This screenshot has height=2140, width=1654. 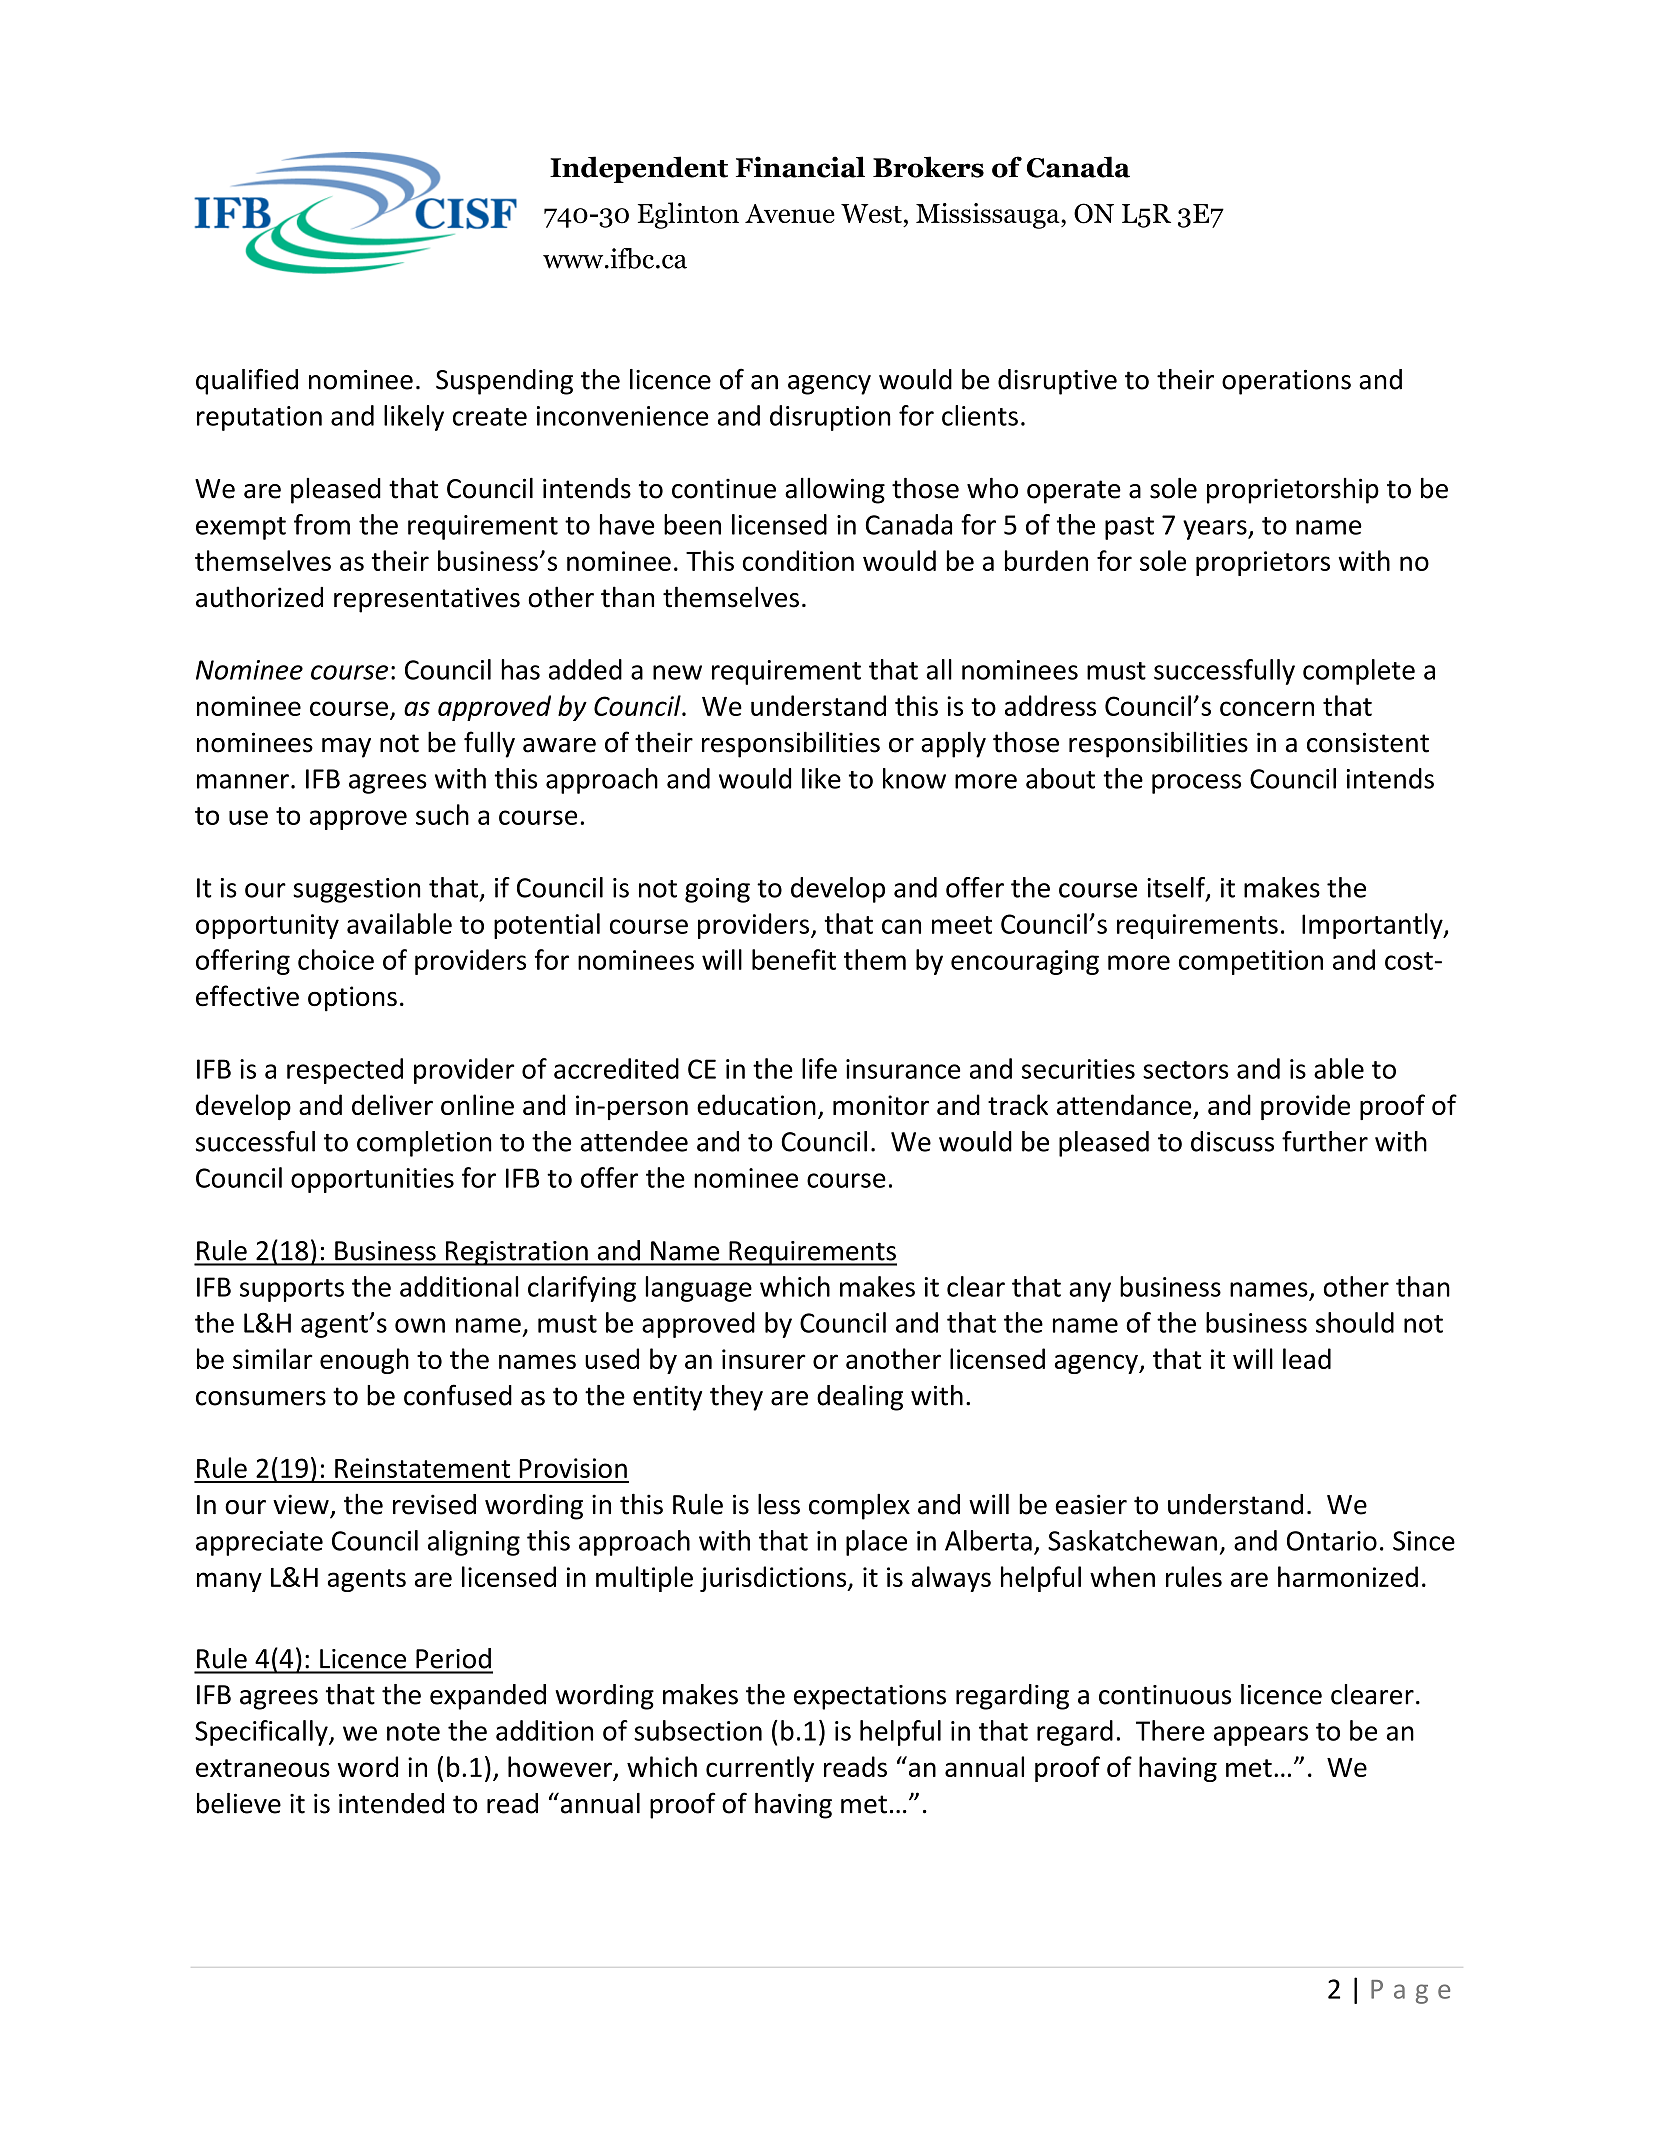 I want to click on Avenue, so click(x=790, y=213).
